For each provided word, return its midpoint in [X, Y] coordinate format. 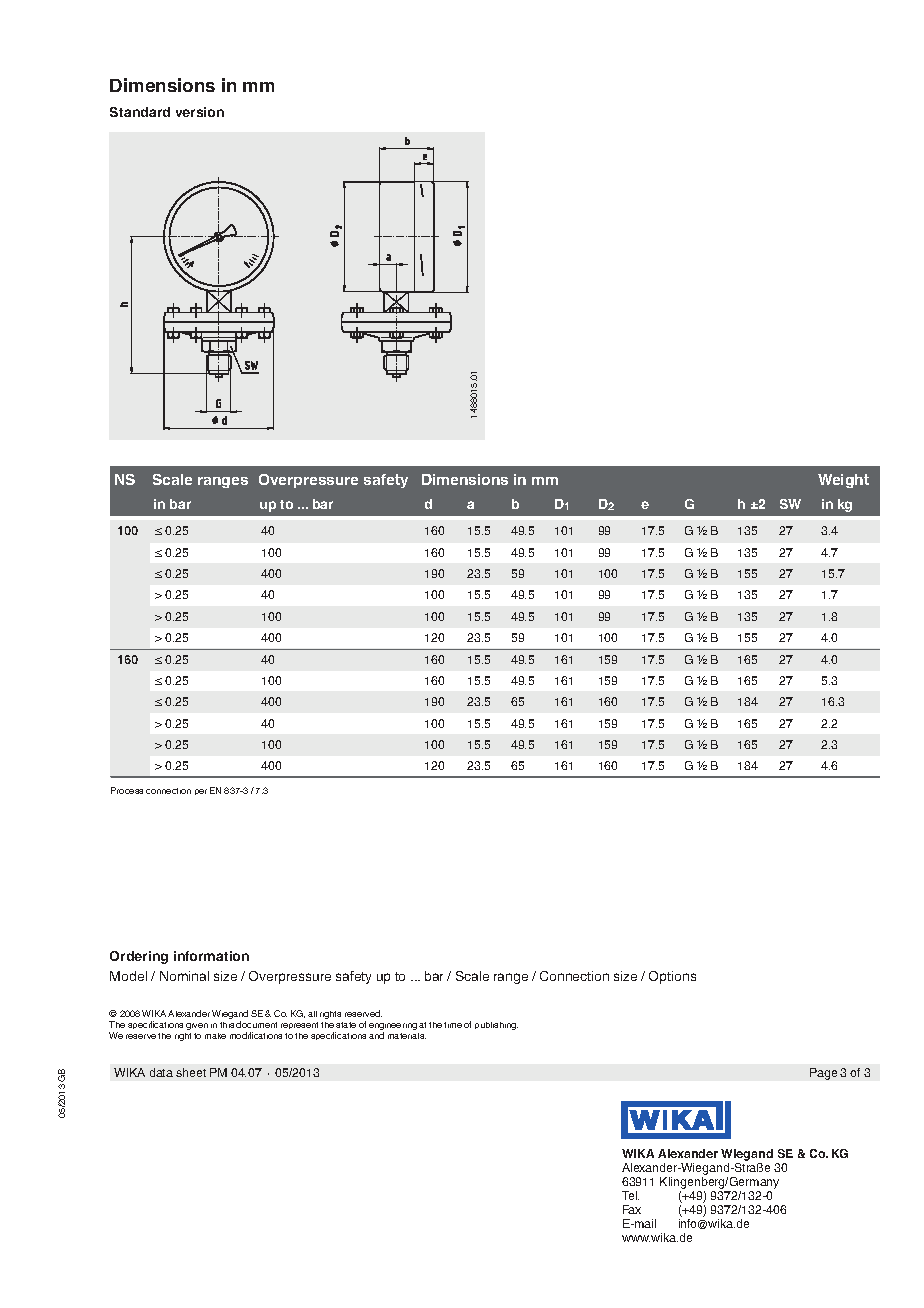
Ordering [139, 957]
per [201, 792]
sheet [191, 1072]
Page [823, 1074]
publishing [496, 1026]
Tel [630, 1195]
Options [672, 977]
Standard [140, 112]
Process [127, 790]
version [200, 112]
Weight [843, 481]
